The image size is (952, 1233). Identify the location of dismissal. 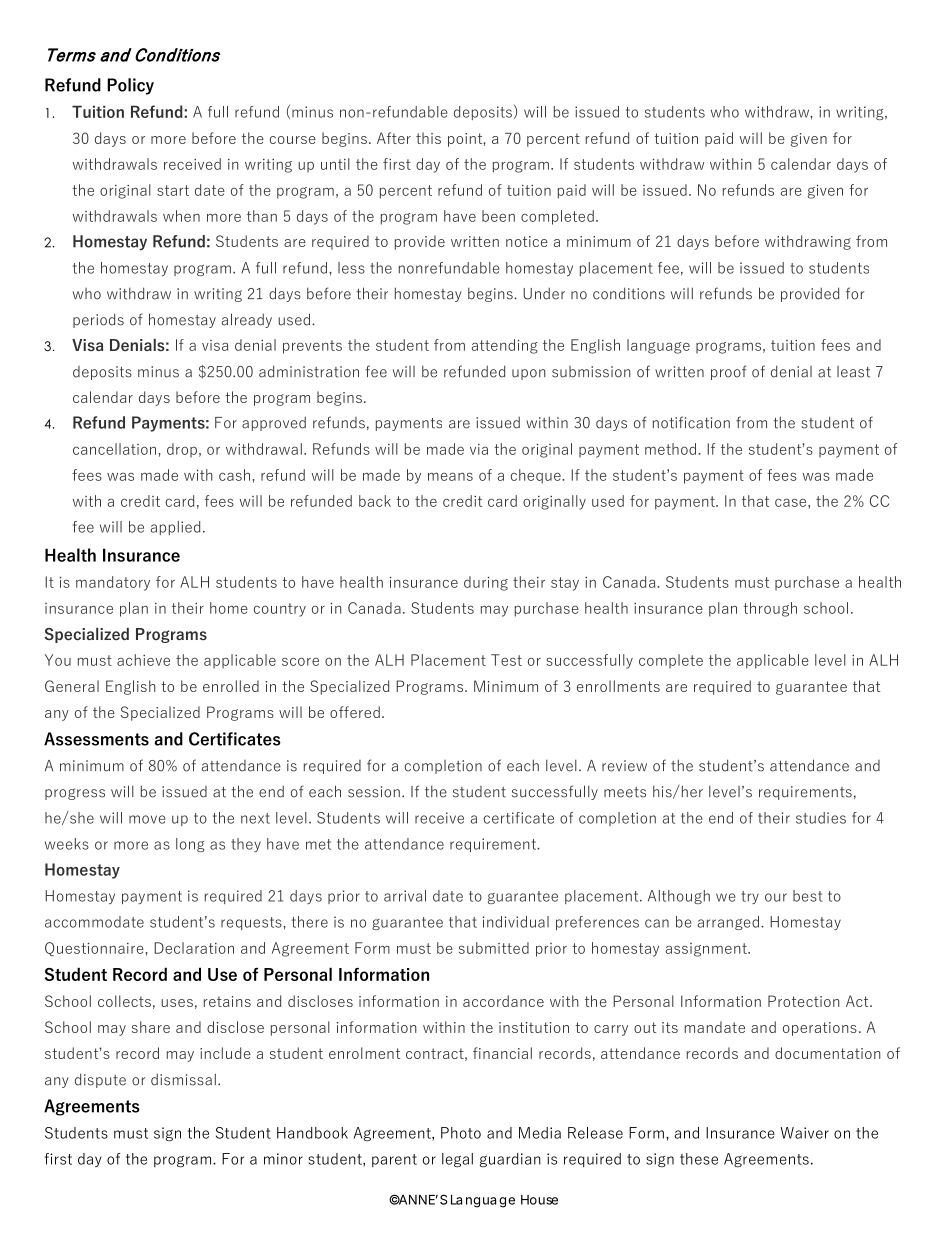
(183, 1079).
